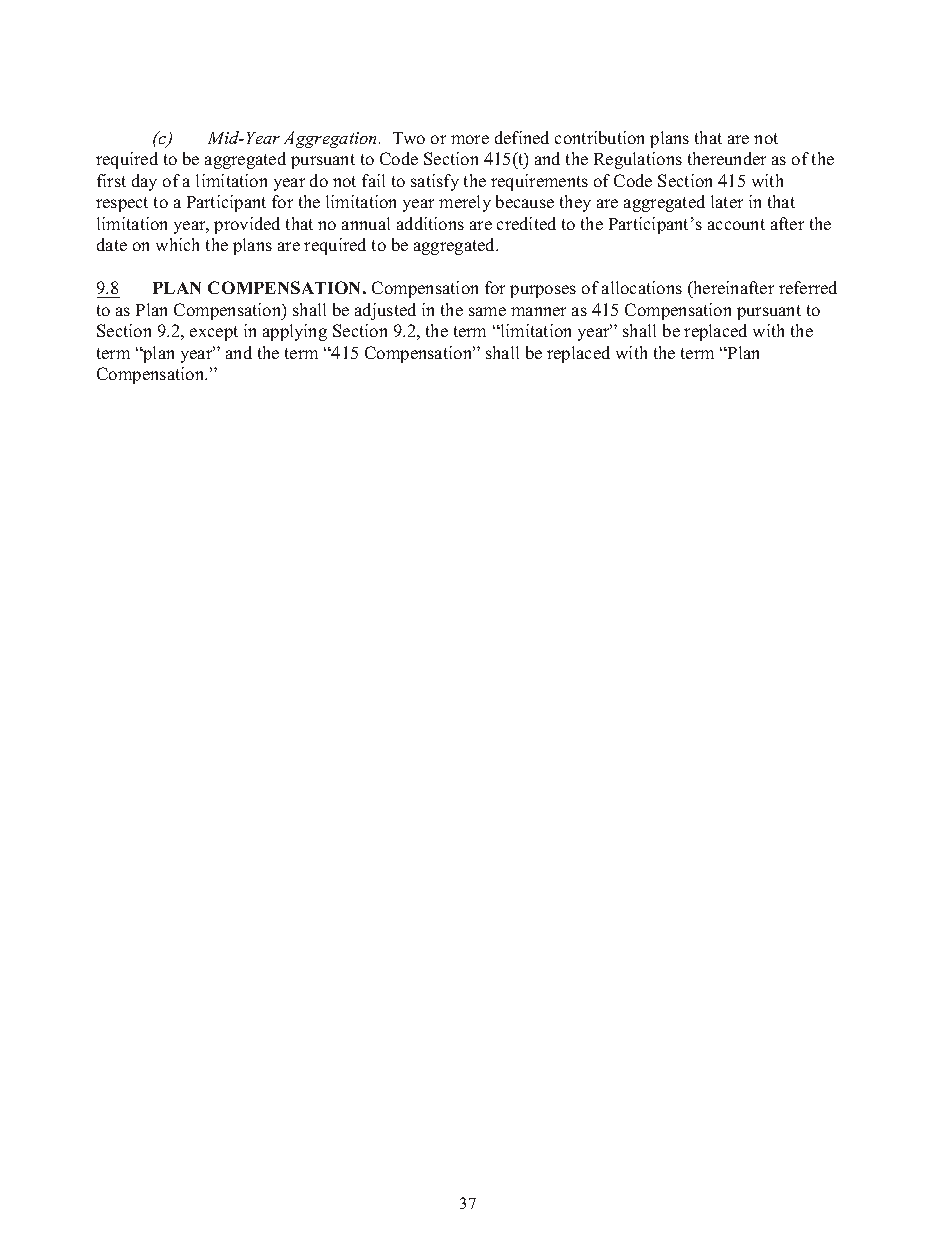 This screenshot has width=952, height=1233. I want to click on purposes, so click(543, 291).
